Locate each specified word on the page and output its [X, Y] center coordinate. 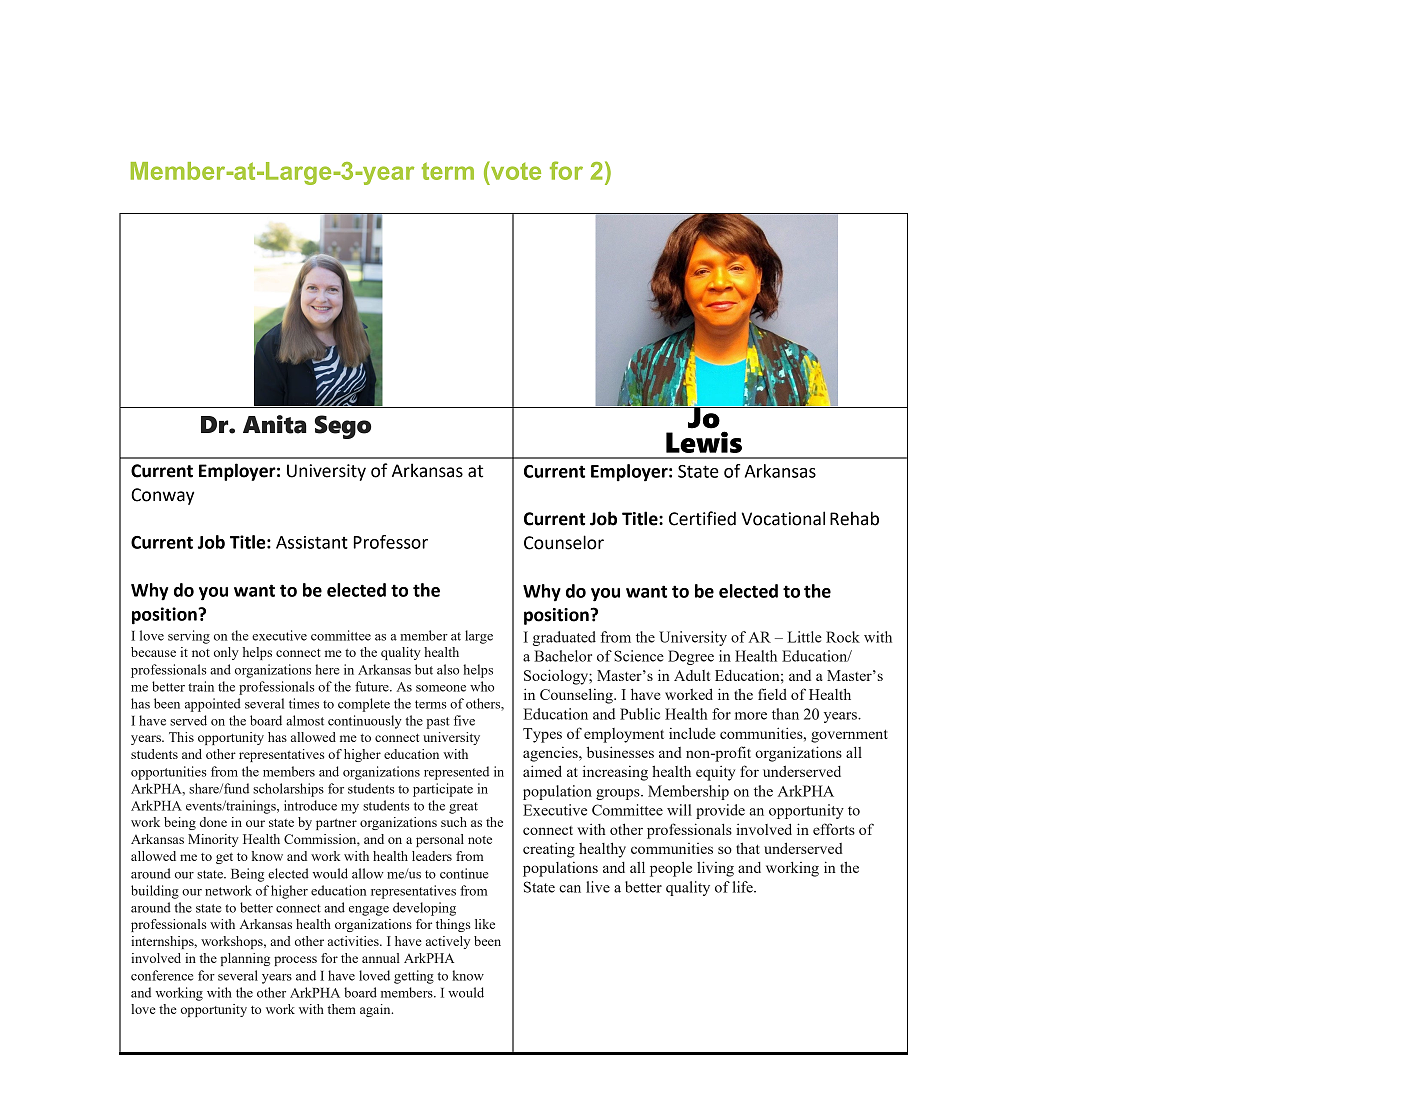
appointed [213, 705]
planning [245, 959]
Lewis [704, 442]
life [744, 887]
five [464, 720]
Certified [702, 518]
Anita [275, 424]
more [751, 716]
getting [414, 977]
